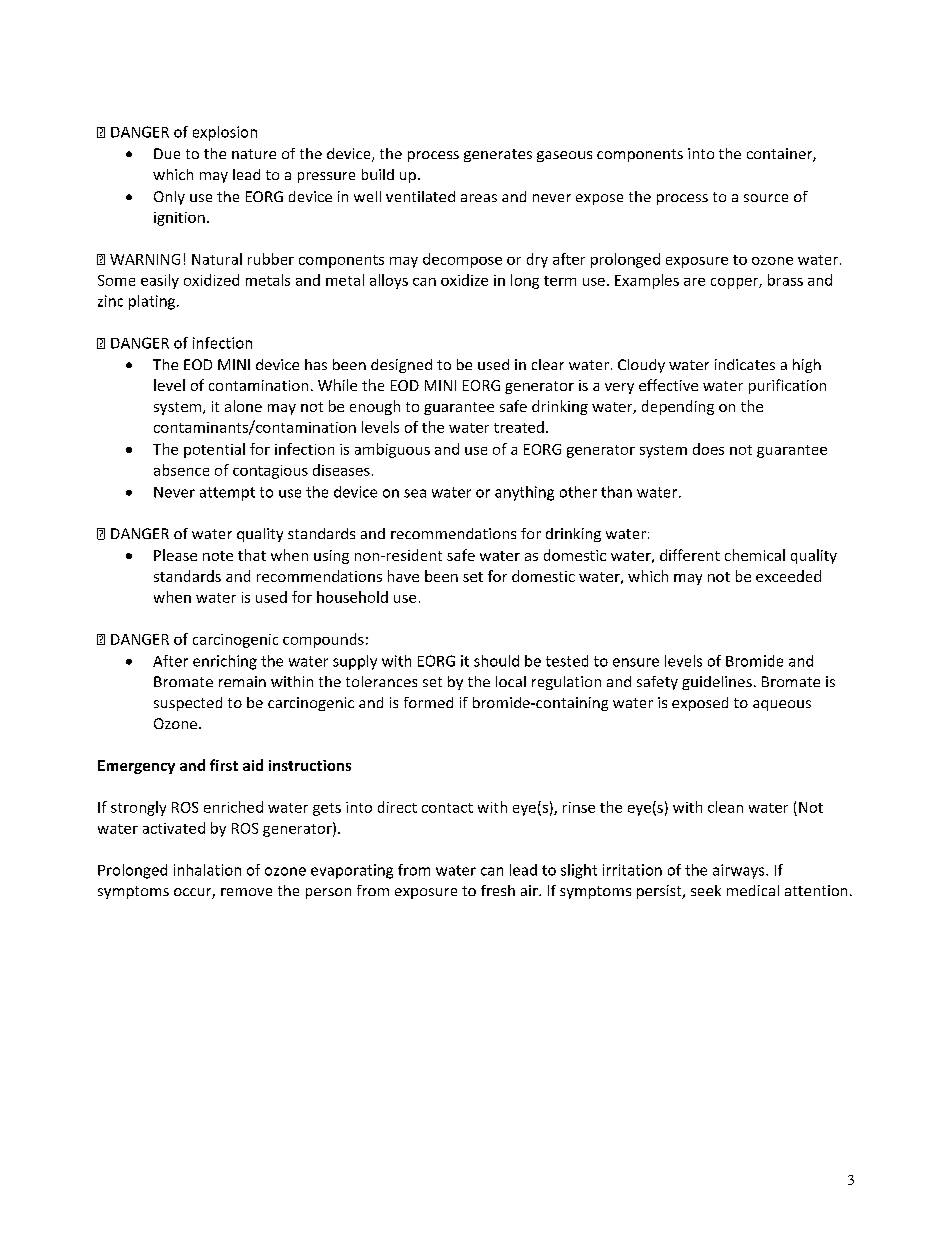  I want to click on enriching, so click(225, 662).
